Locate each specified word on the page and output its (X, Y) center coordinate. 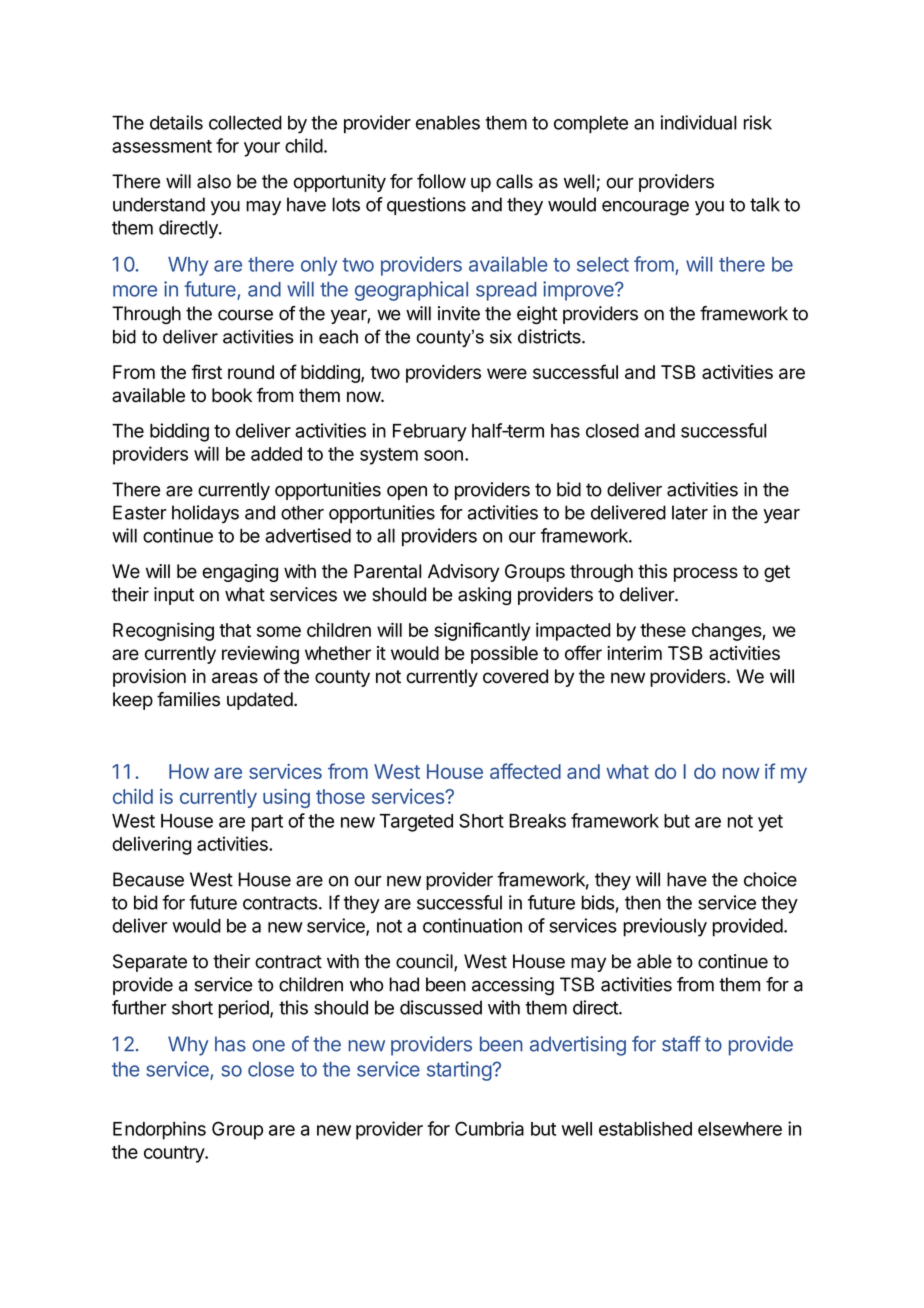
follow (441, 181)
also (214, 181)
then (643, 902)
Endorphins (159, 1130)
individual (698, 122)
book (232, 395)
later (690, 512)
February (430, 433)
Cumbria (489, 1128)
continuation (472, 925)
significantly (482, 631)
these (663, 630)
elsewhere (740, 1129)
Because (148, 879)
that (235, 630)
